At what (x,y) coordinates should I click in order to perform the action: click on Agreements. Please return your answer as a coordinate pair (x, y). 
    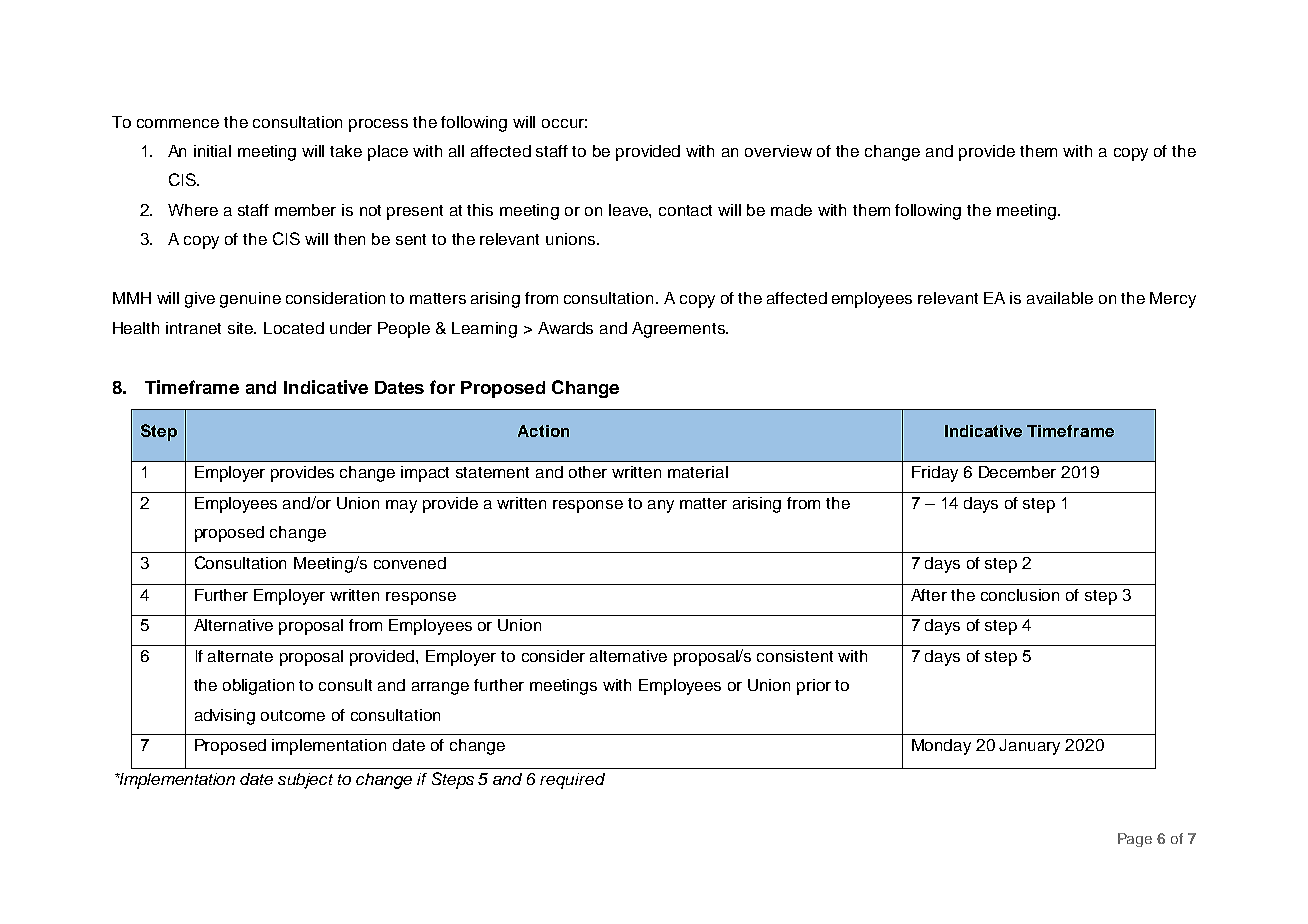
    Looking at the image, I should click on (679, 330).
